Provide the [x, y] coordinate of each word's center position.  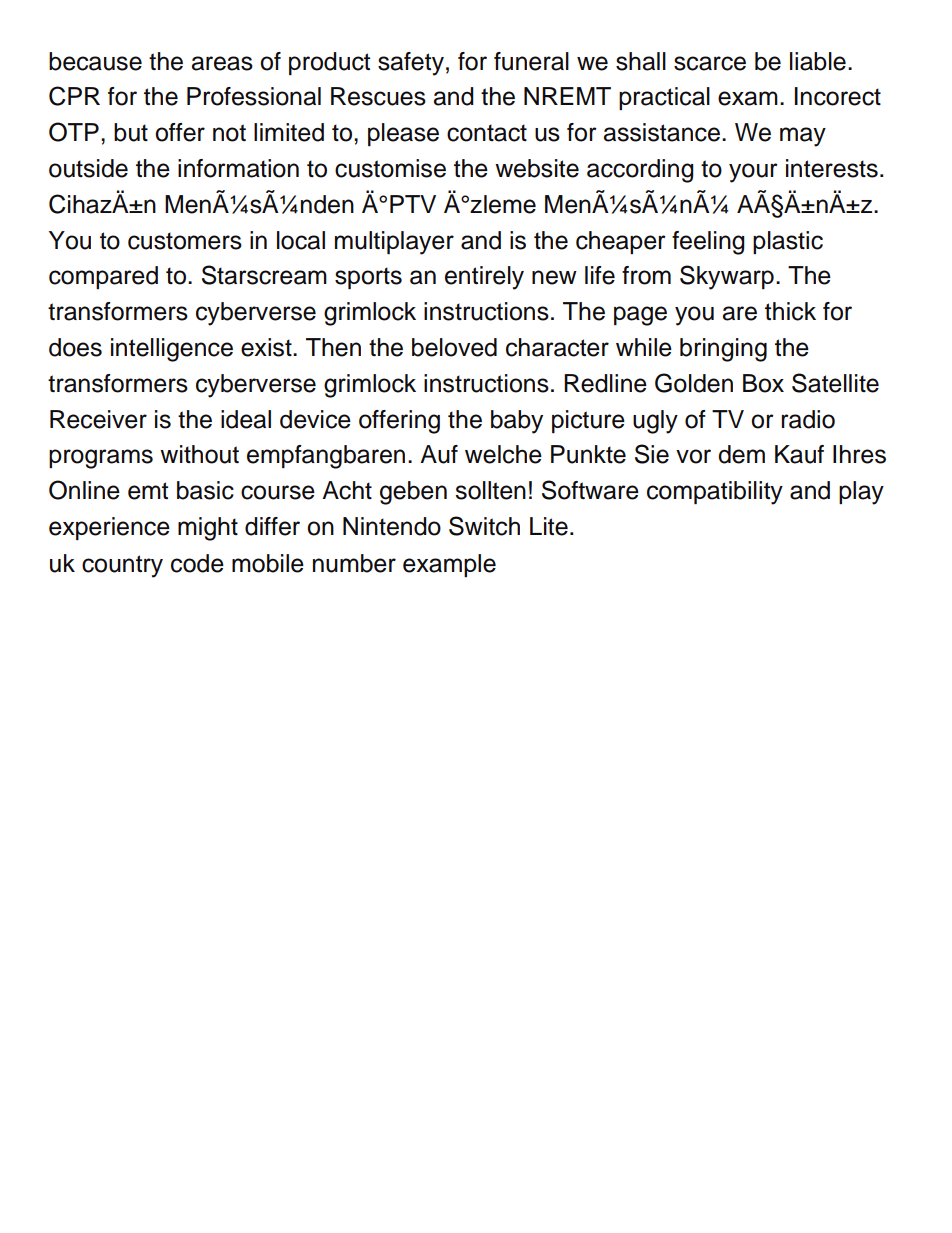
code [197, 563]
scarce [710, 63]
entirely [484, 278]
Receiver [98, 419]
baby [517, 422]
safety [411, 64]
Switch [484, 526]
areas [222, 63]
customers [185, 241]
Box [763, 383]
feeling [708, 243]
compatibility [715, 493]
